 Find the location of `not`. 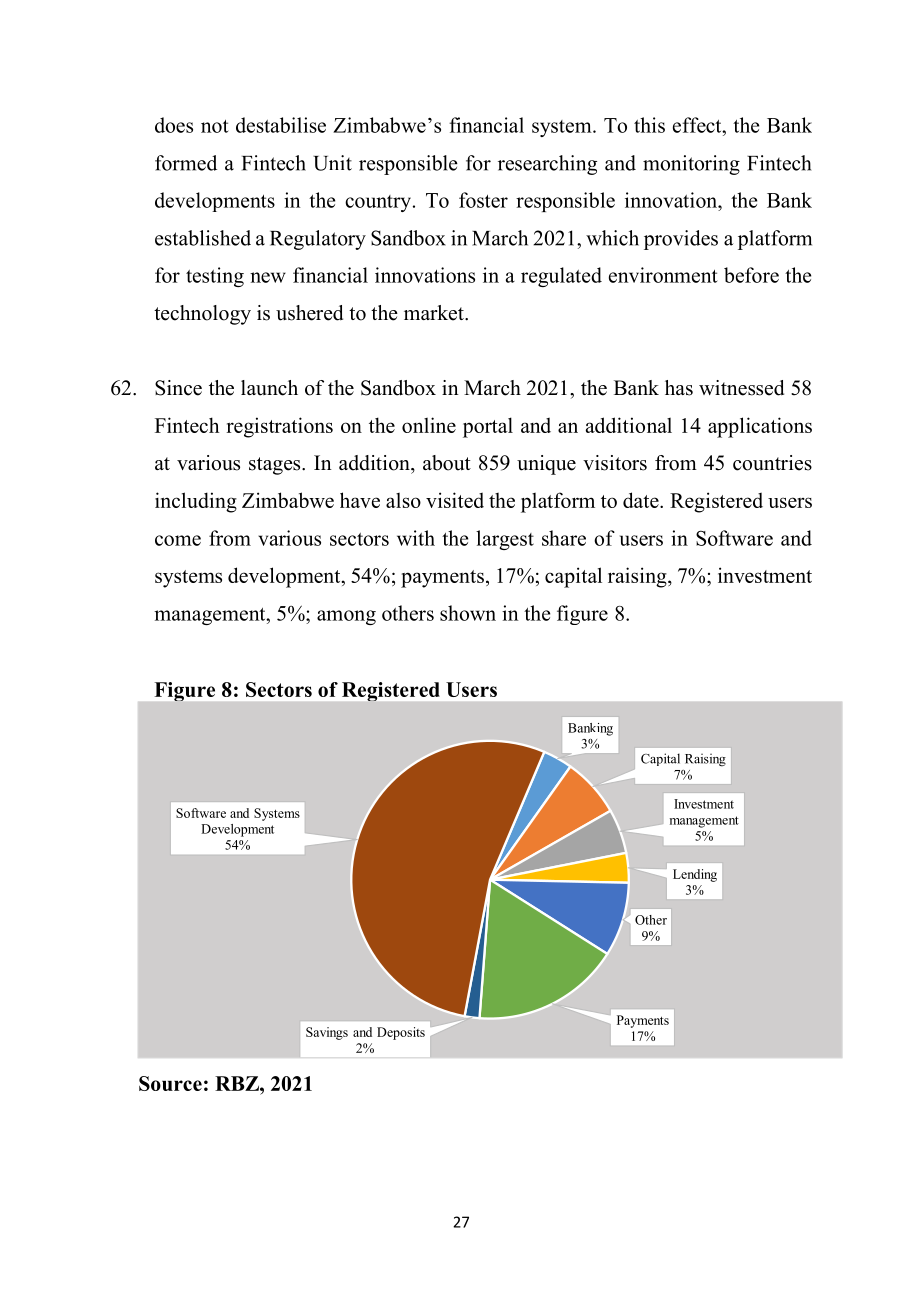

not is located at coordinates (214, 126).
